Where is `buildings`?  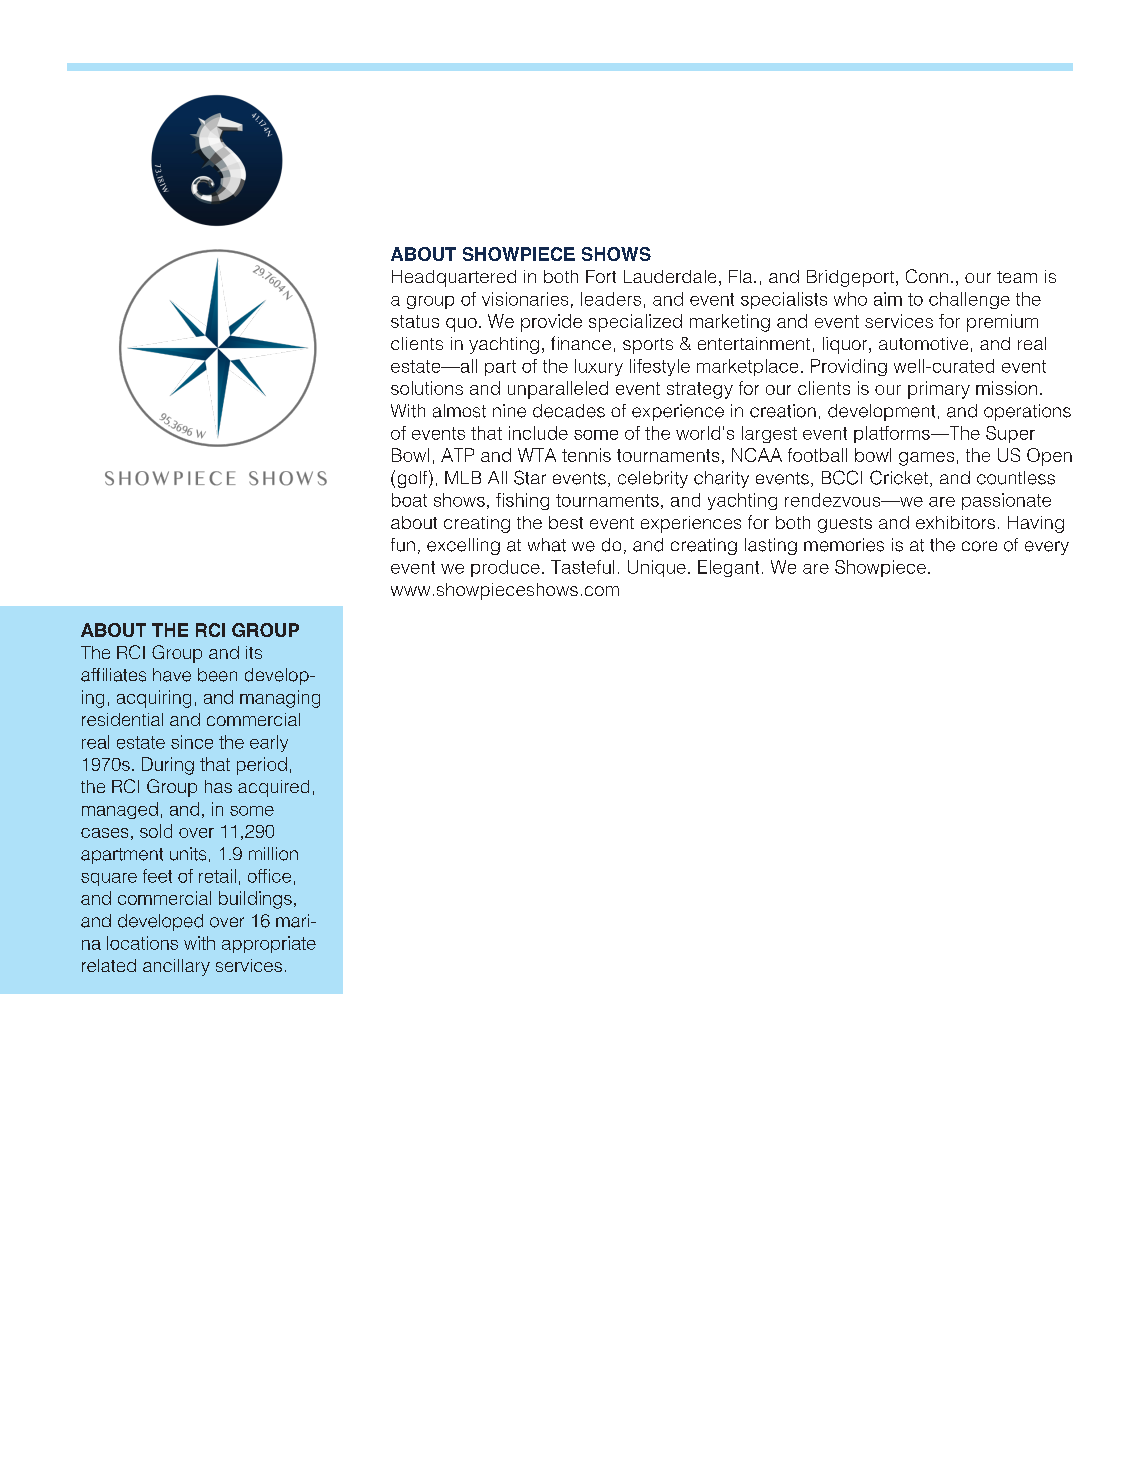
buildings is located at coordinates (255, 900).
